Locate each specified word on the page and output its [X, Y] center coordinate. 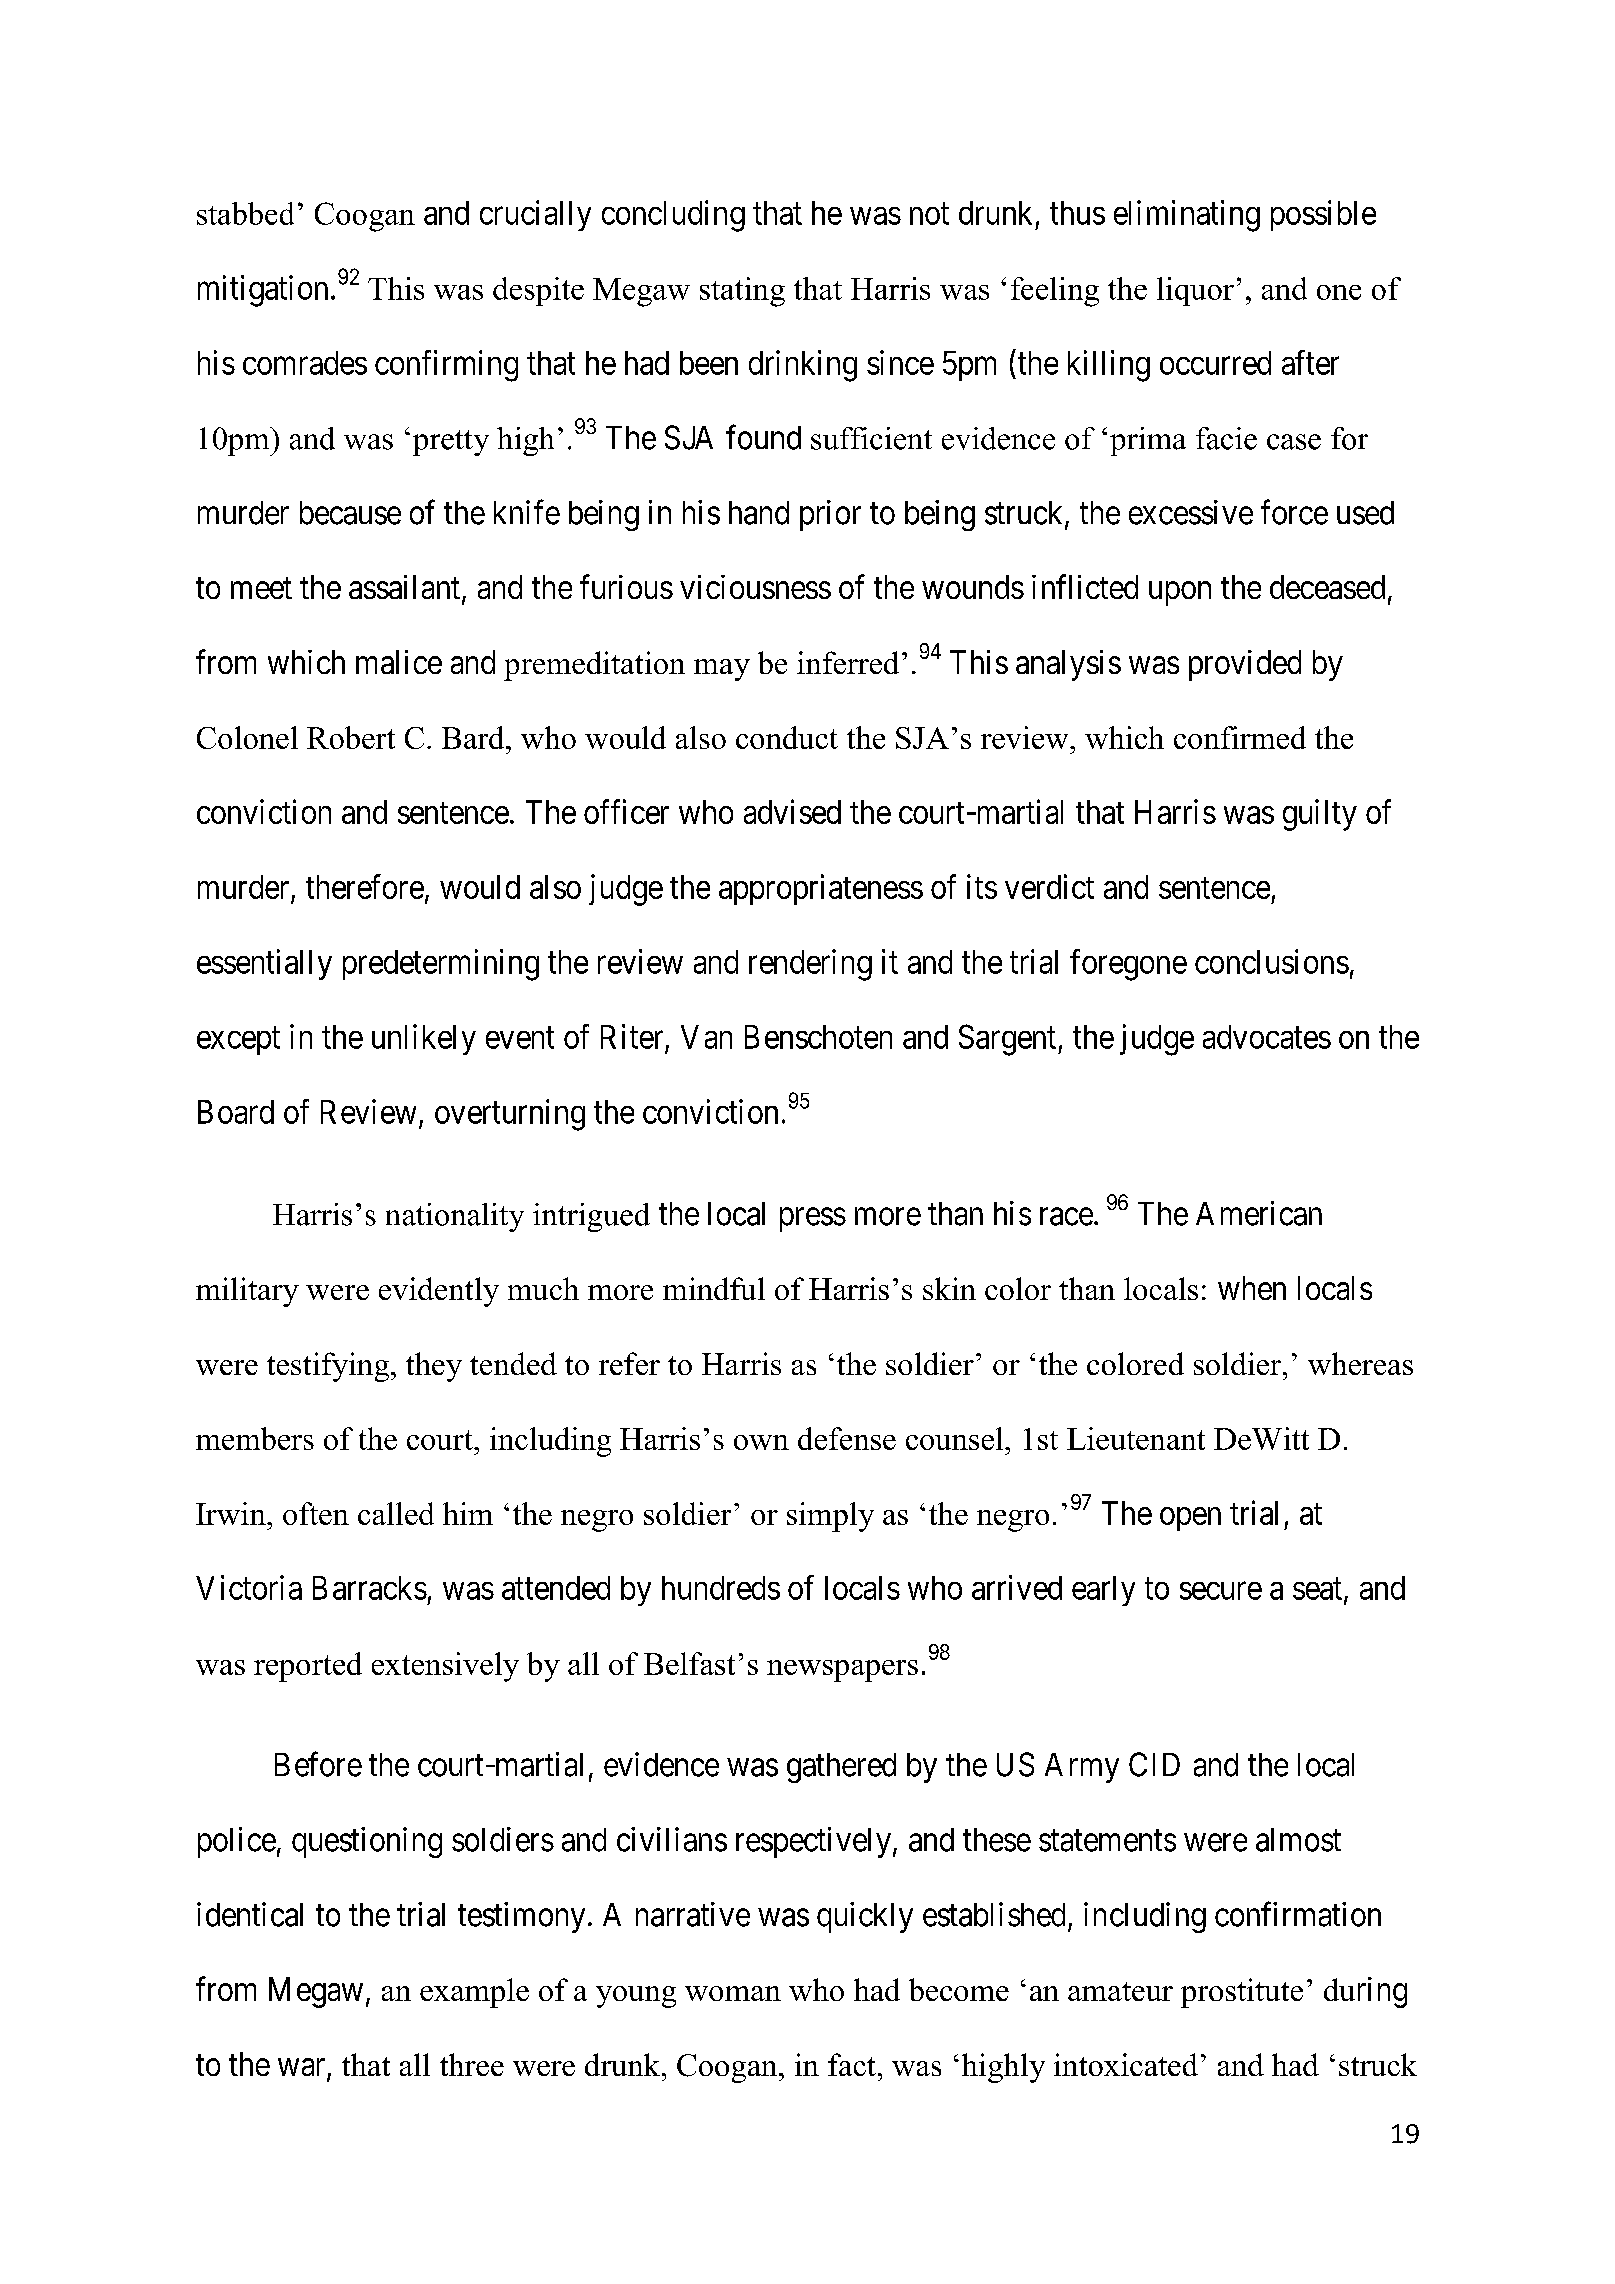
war [303, 2068]
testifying [329, 1367]
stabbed [245, 213]
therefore [365, 886]
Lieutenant [1136, 1438]
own [761, 1442]
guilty [1320, 815]
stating [742, 292]
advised [792, 811]
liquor [1195, 291]
